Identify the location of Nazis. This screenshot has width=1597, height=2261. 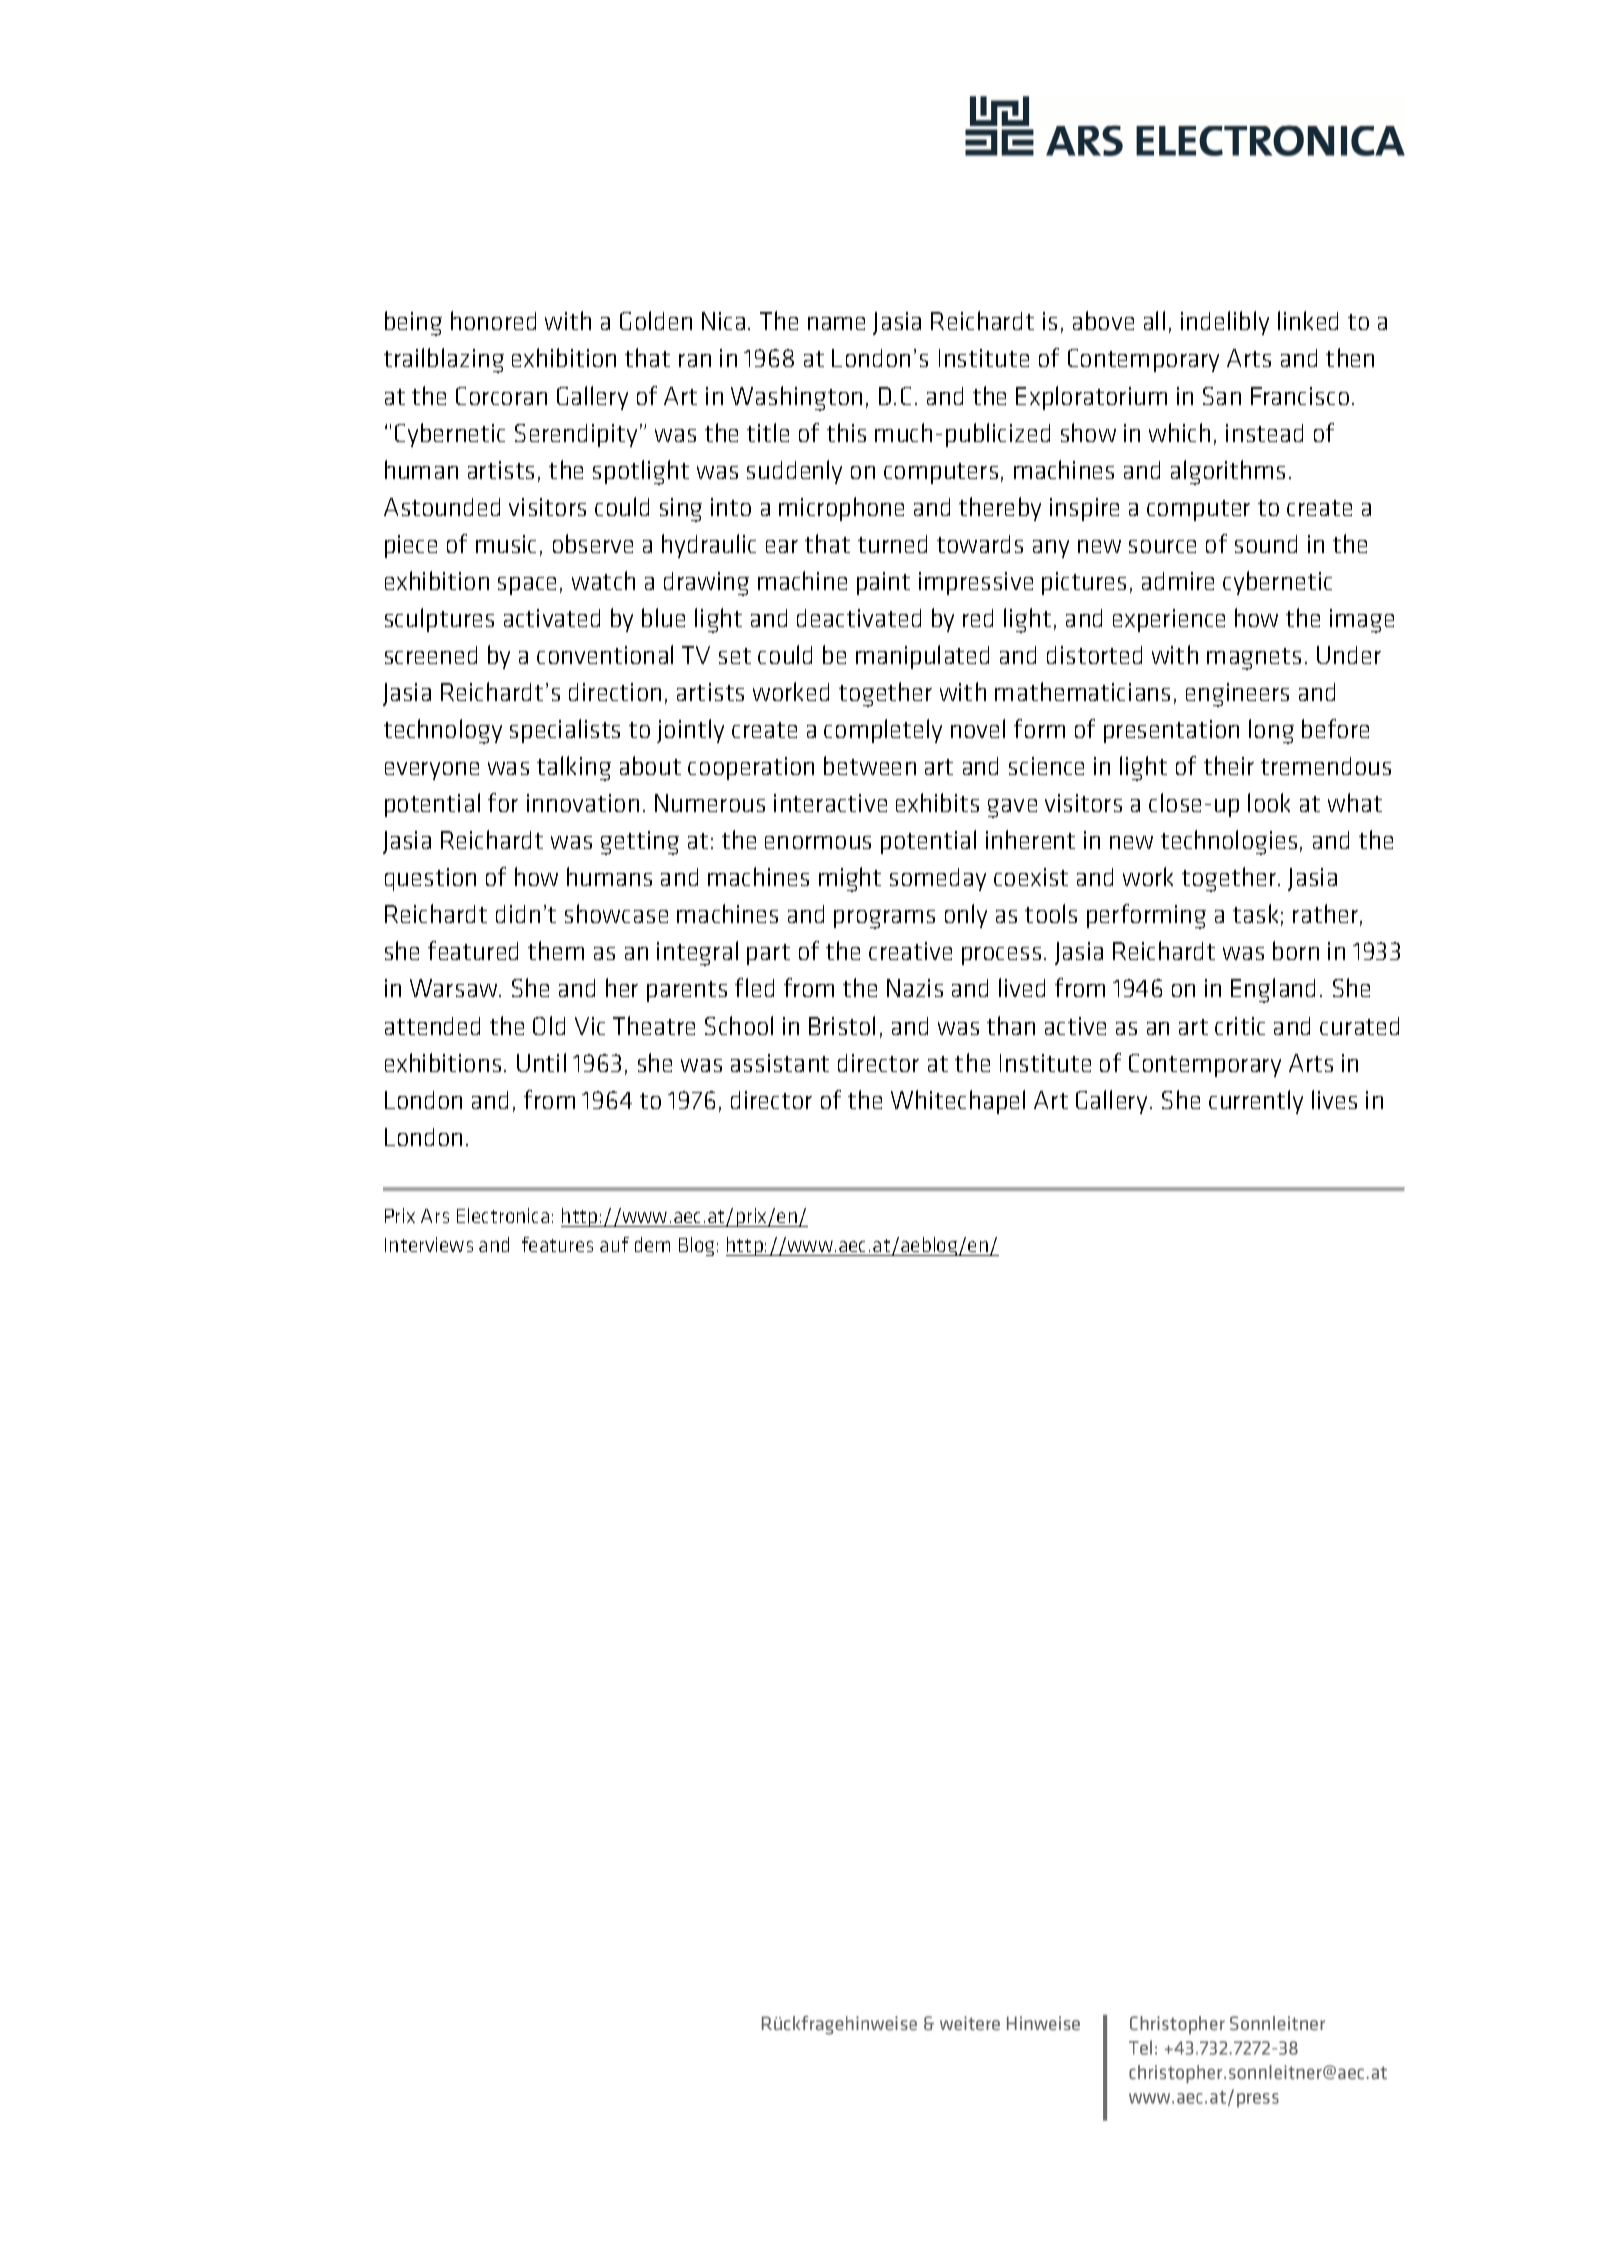
(915, 988).
